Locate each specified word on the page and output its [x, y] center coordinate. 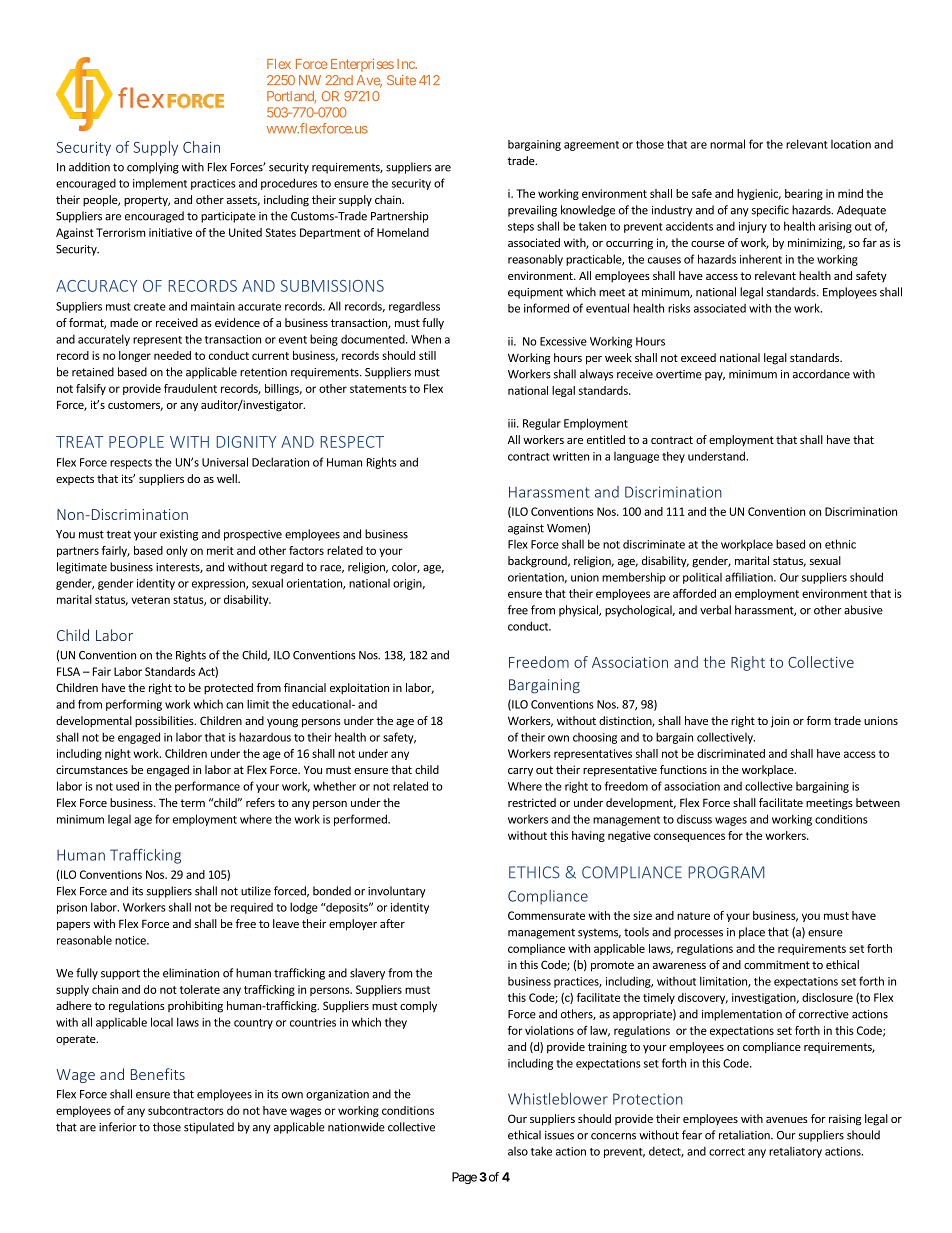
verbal [715, 610]
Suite [401, 80]
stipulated [209, 1128]
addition [89, 167]
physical [579, 611]
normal [727, 144]
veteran [150, 600]
